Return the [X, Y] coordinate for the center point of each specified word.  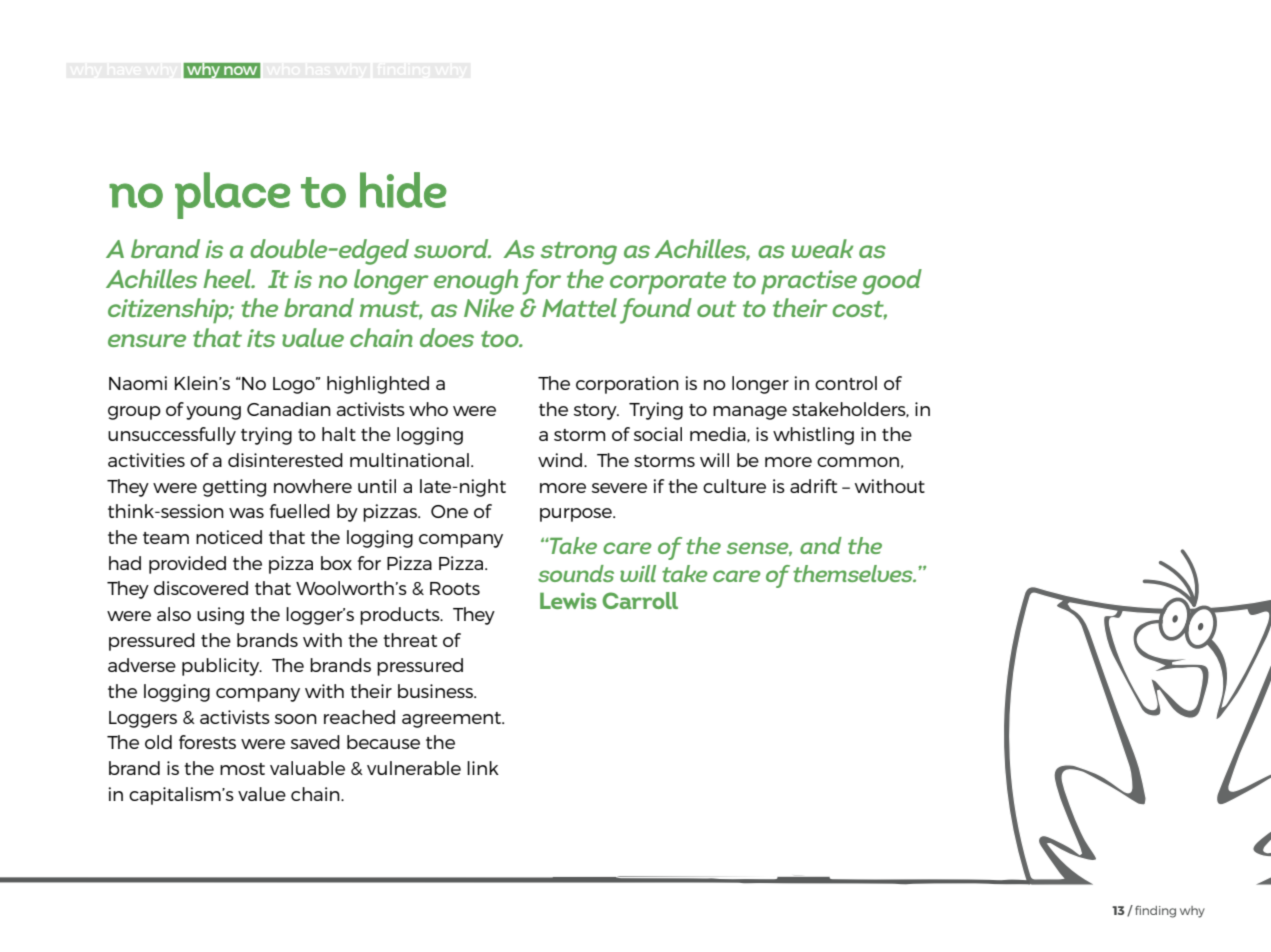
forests [207, 742]
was [246, 513]
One [449, 511]
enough [476, 282]
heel [228, 278]
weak [822, 248]
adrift [813, 486]
